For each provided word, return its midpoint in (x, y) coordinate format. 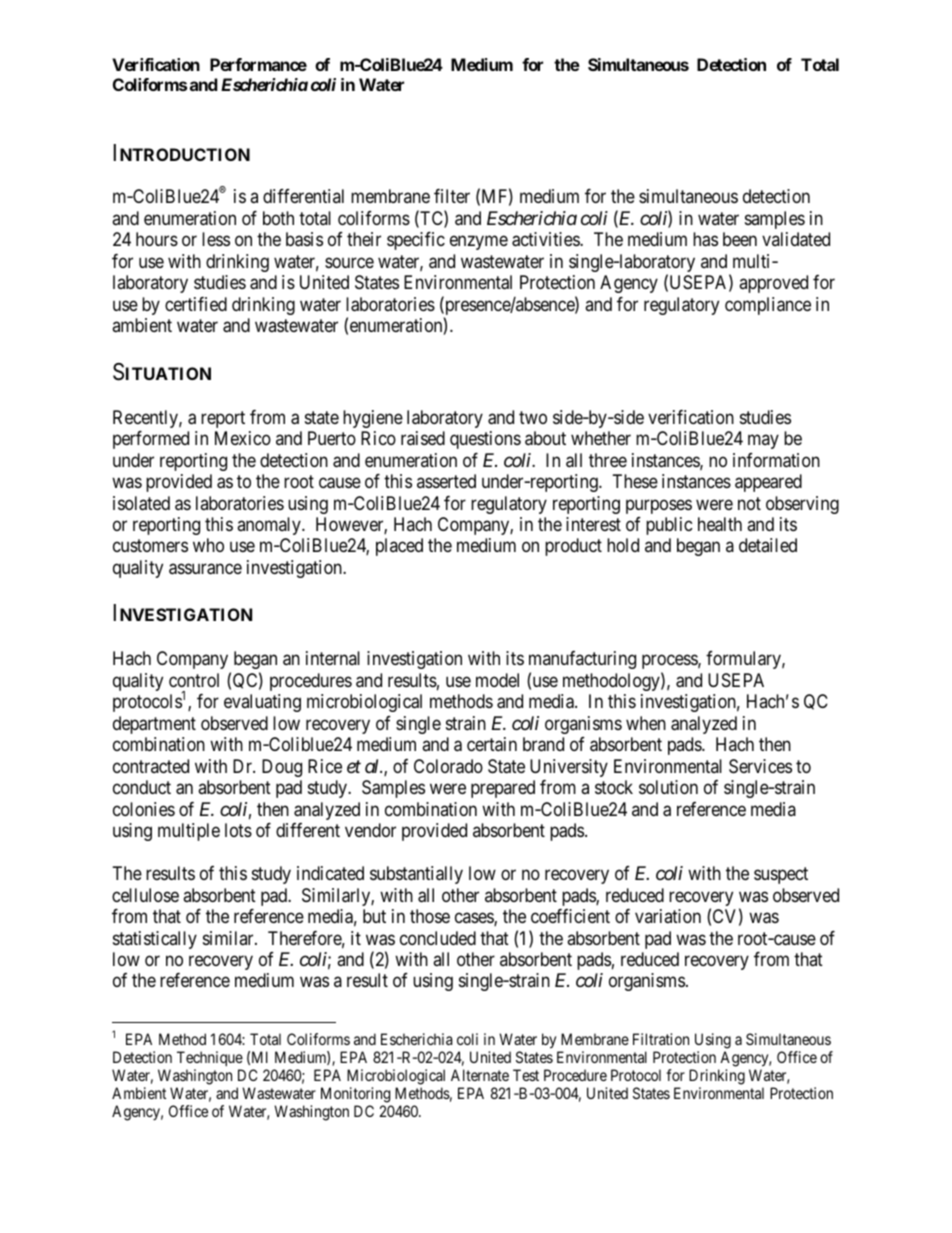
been (740, 239)
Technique (210, 1058)
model (497, 680)
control (194, 680)
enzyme (479, 243)
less (216, 239)
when (646, 723)
